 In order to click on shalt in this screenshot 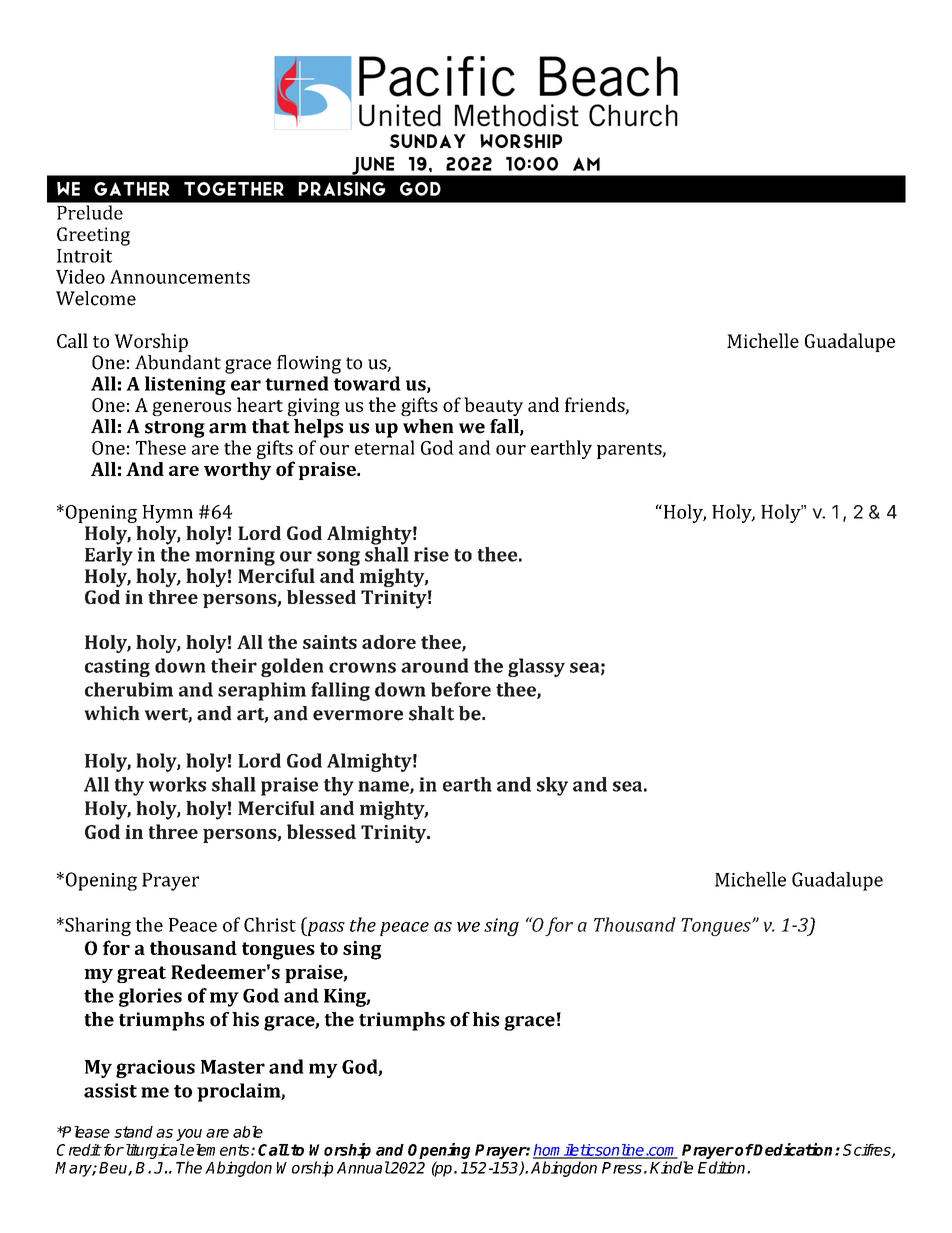, I will do `click(431, 713)`.
